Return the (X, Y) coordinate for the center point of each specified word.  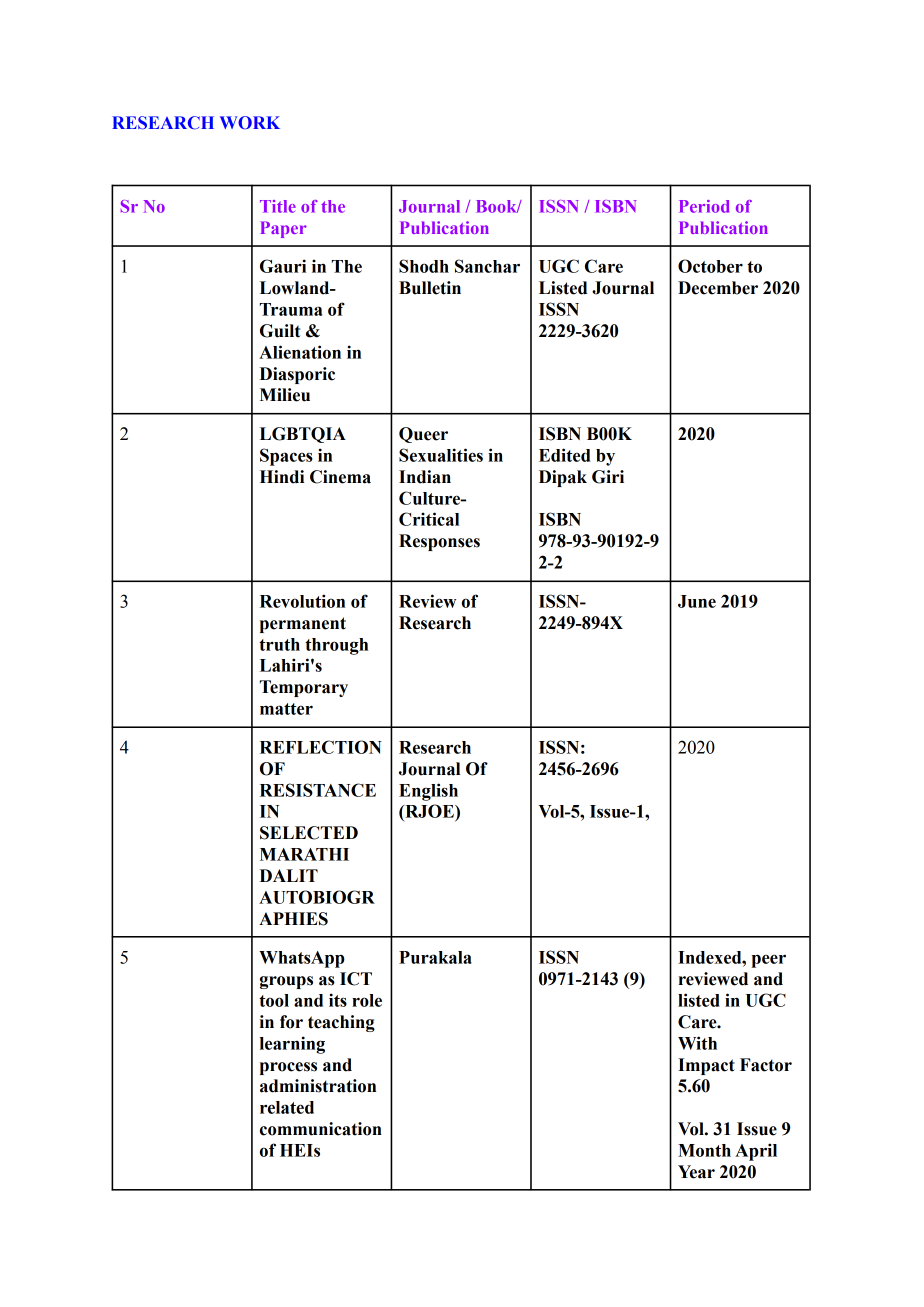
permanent (303, 625)
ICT (356, 979)
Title (278, 206)
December (718, 288)
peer (769, 961)
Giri (608, 477)
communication (321, 1129)
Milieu (285, 395)
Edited (564, 455)
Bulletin (430, 288)
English (428, 792)
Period (704, 206)
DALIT (289, 875)
